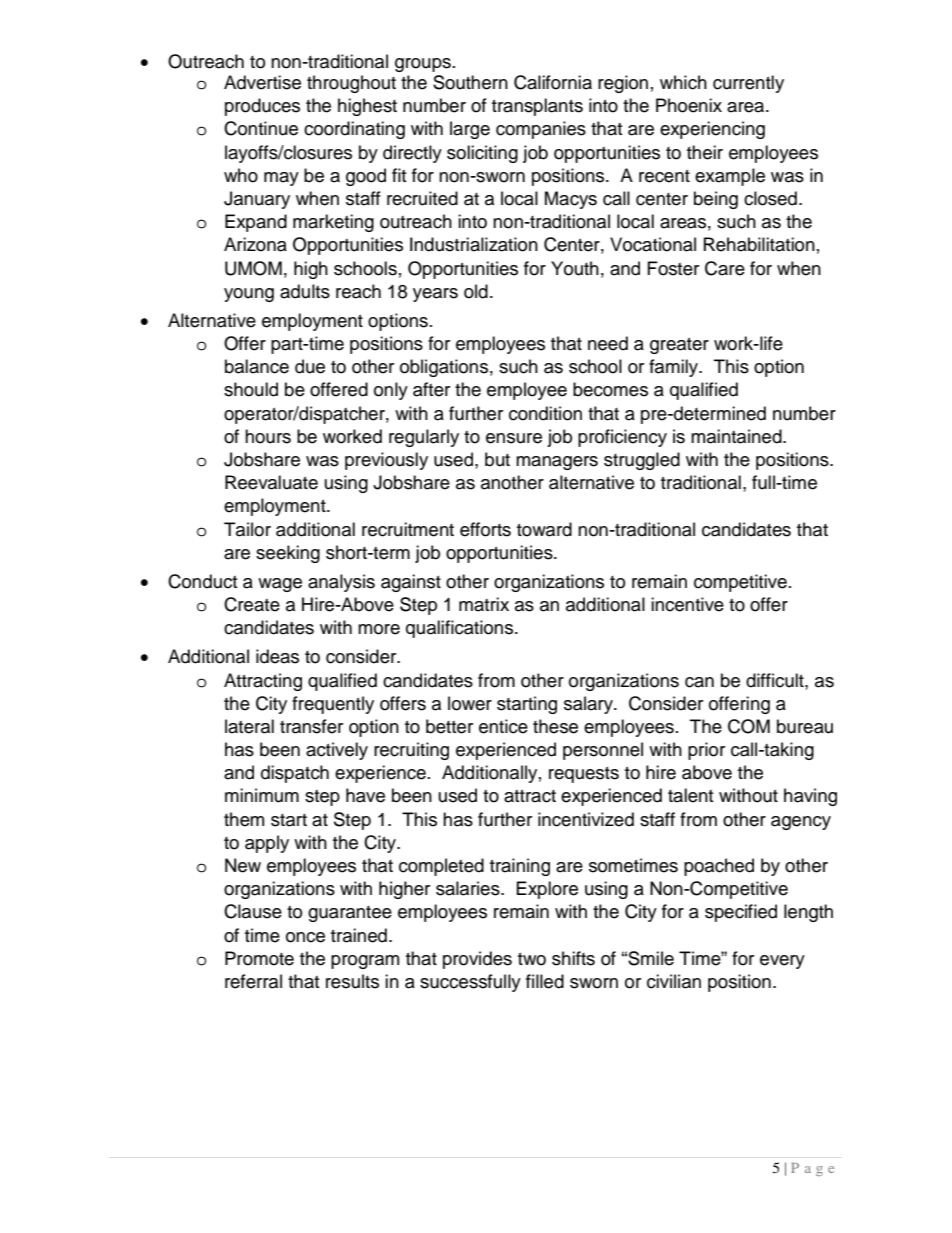 The height and width of the image is (1233, 952). What do you see at coordinates (262, 82) in the image?
I see `Advertise` at bounding box center [262, 82].
